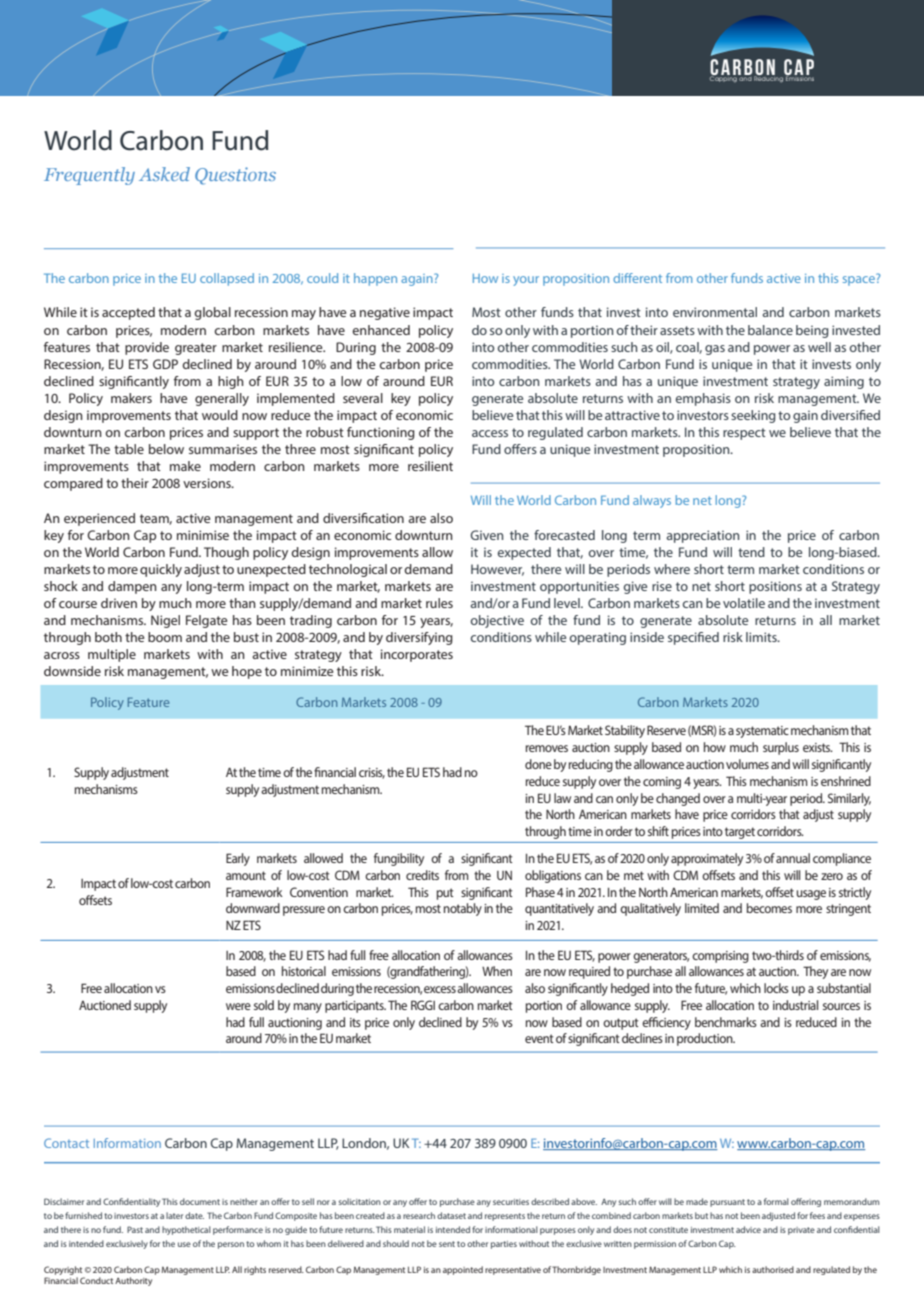 The image size is (924, 1308). Describe the element at coordinates (440, 989) in the screenshot. I see `excess` at that location.
